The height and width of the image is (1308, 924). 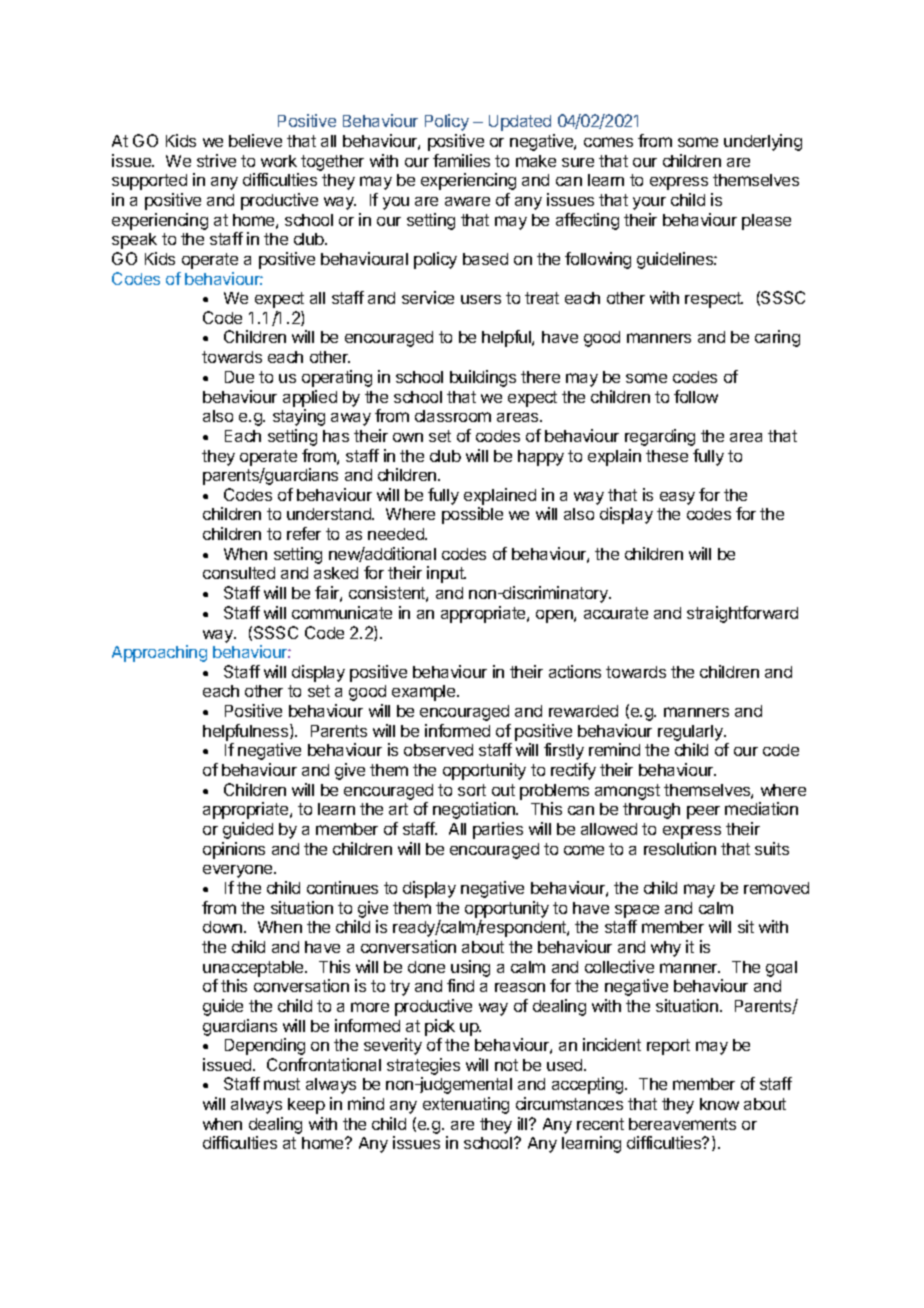 What do you see at coordinates (446, 574) in the image?
I see `input` at bounding box center [446, 574].
